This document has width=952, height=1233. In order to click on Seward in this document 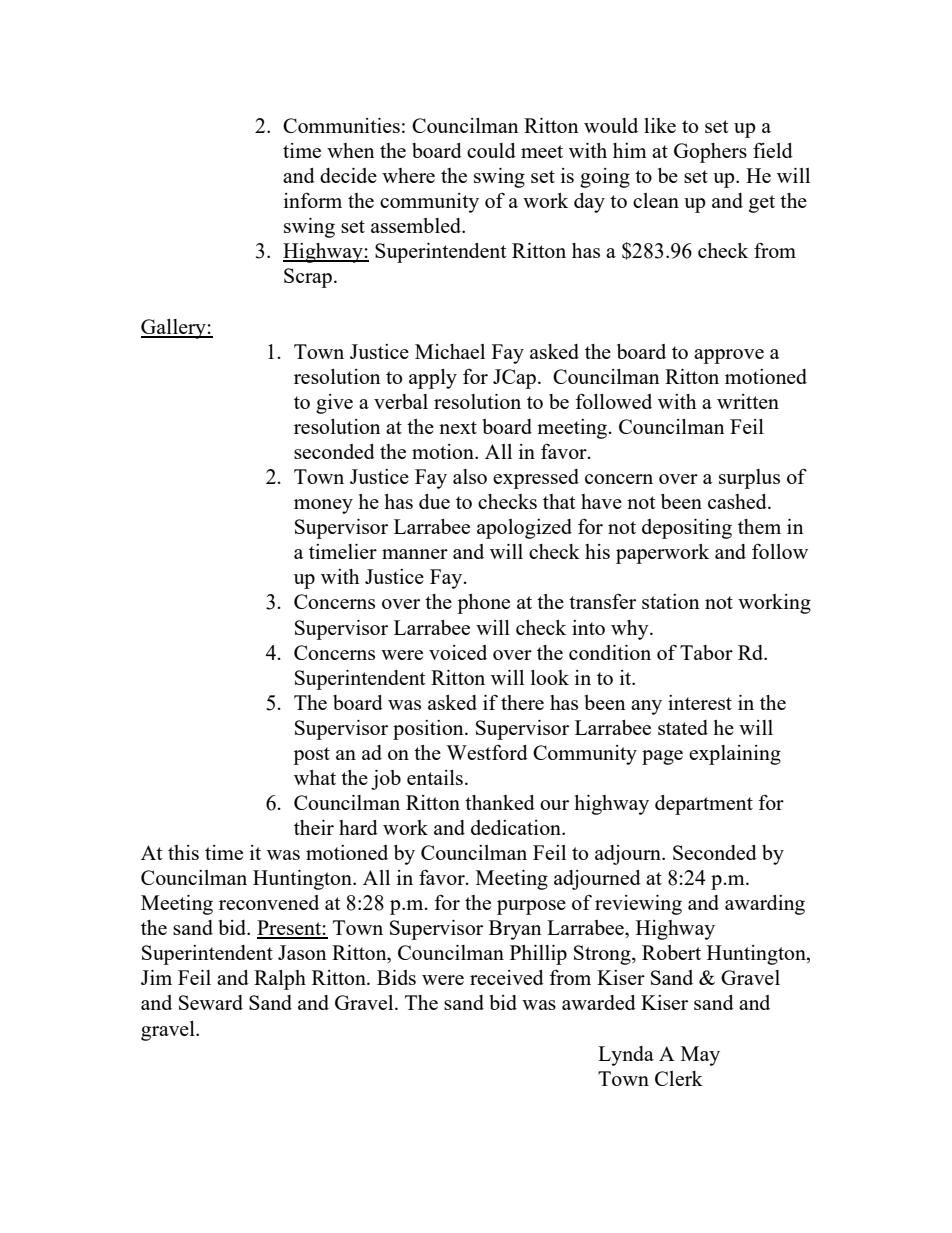, I will do `click(211, 1002)`.
